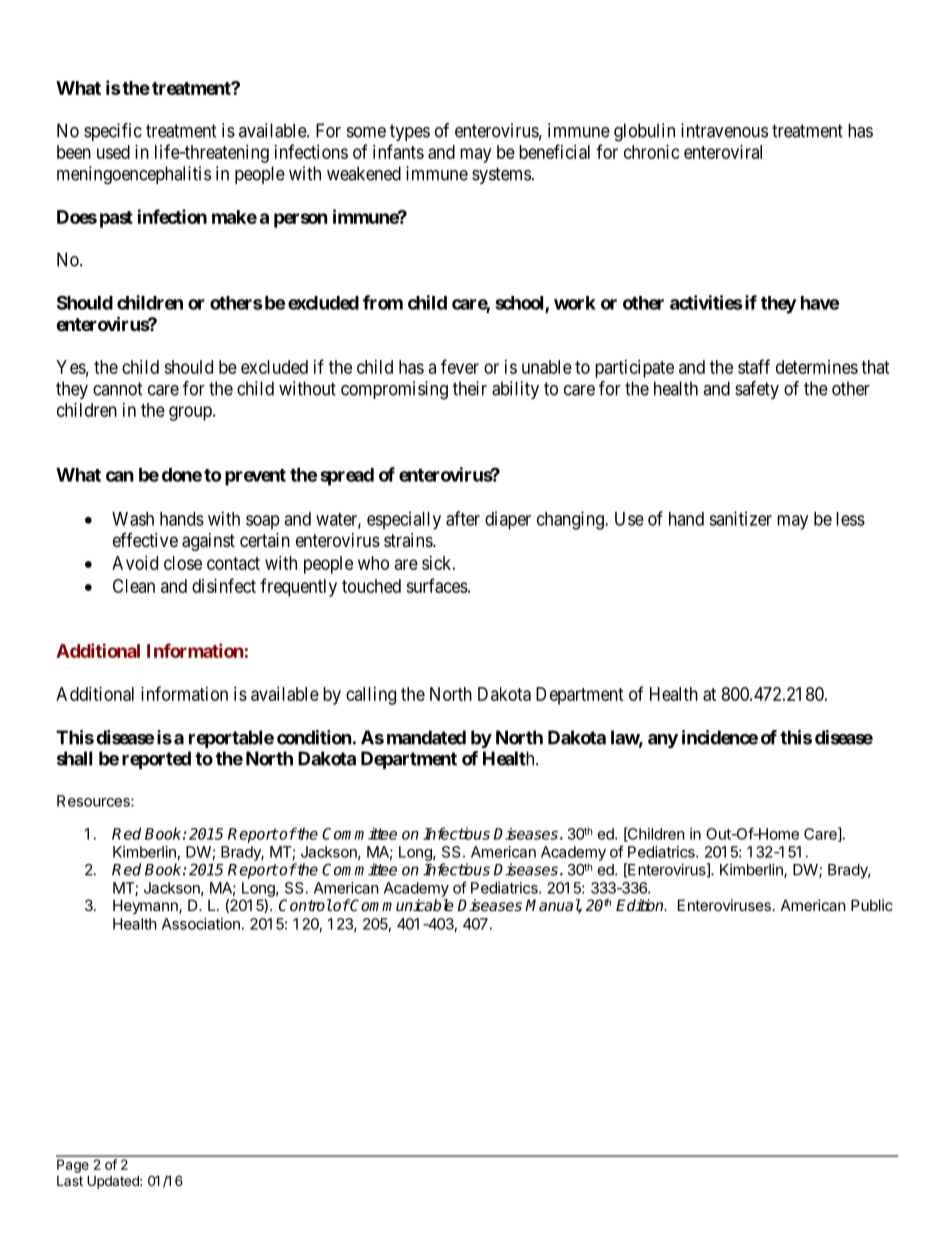  What do you see at coordinates (113, 152) in the page?
I see `used` at bounding box center [113, 152].
